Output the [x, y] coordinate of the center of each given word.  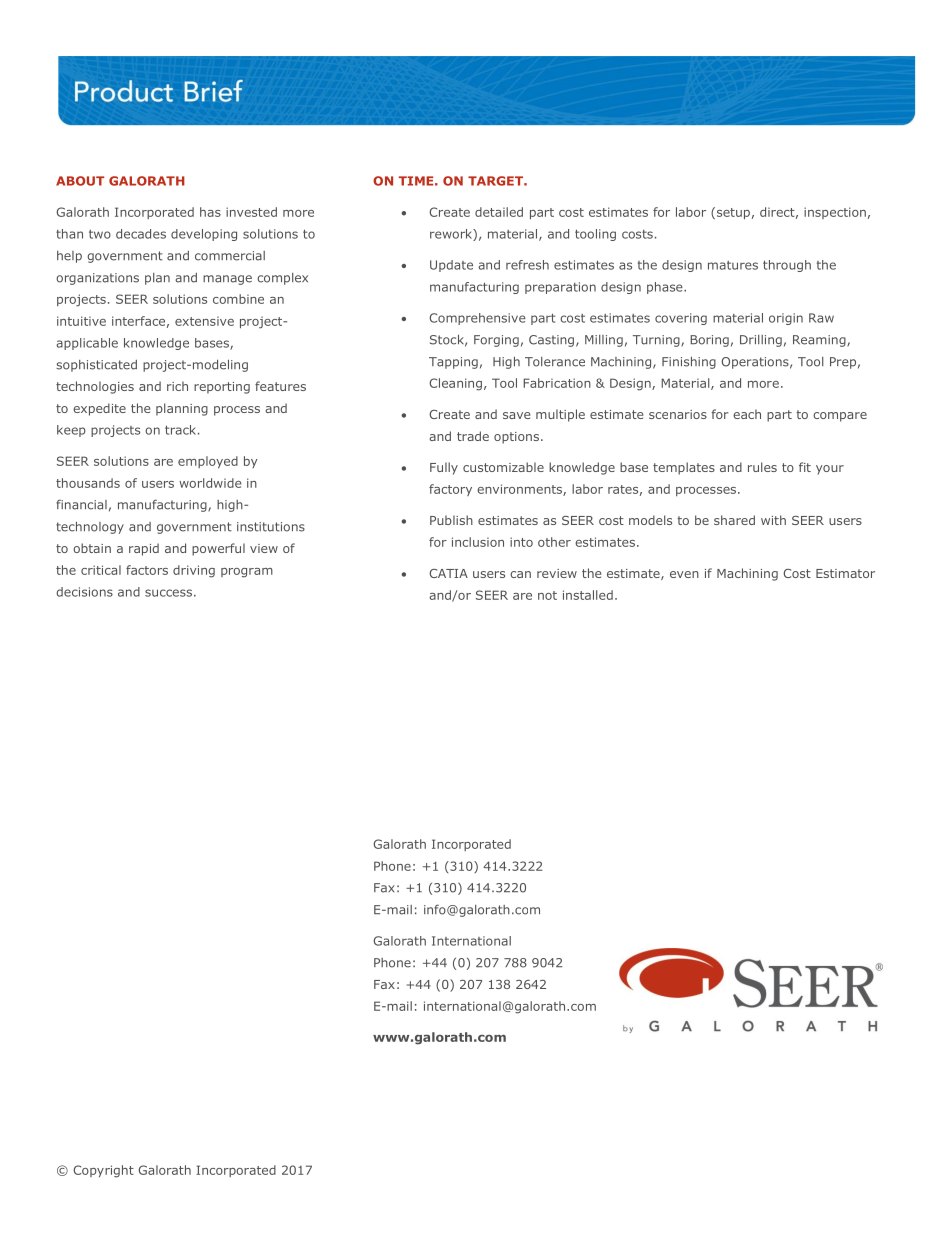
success [168, 593]
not [547, 595]
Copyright [103, 1171]
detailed [499, 212]
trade [473, 436]
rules [762, 467]
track [182, 430]
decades [141, 234]
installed [588, 595]
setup [732, 213]
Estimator [845, 573]
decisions [84, 592]
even [684, 574]
